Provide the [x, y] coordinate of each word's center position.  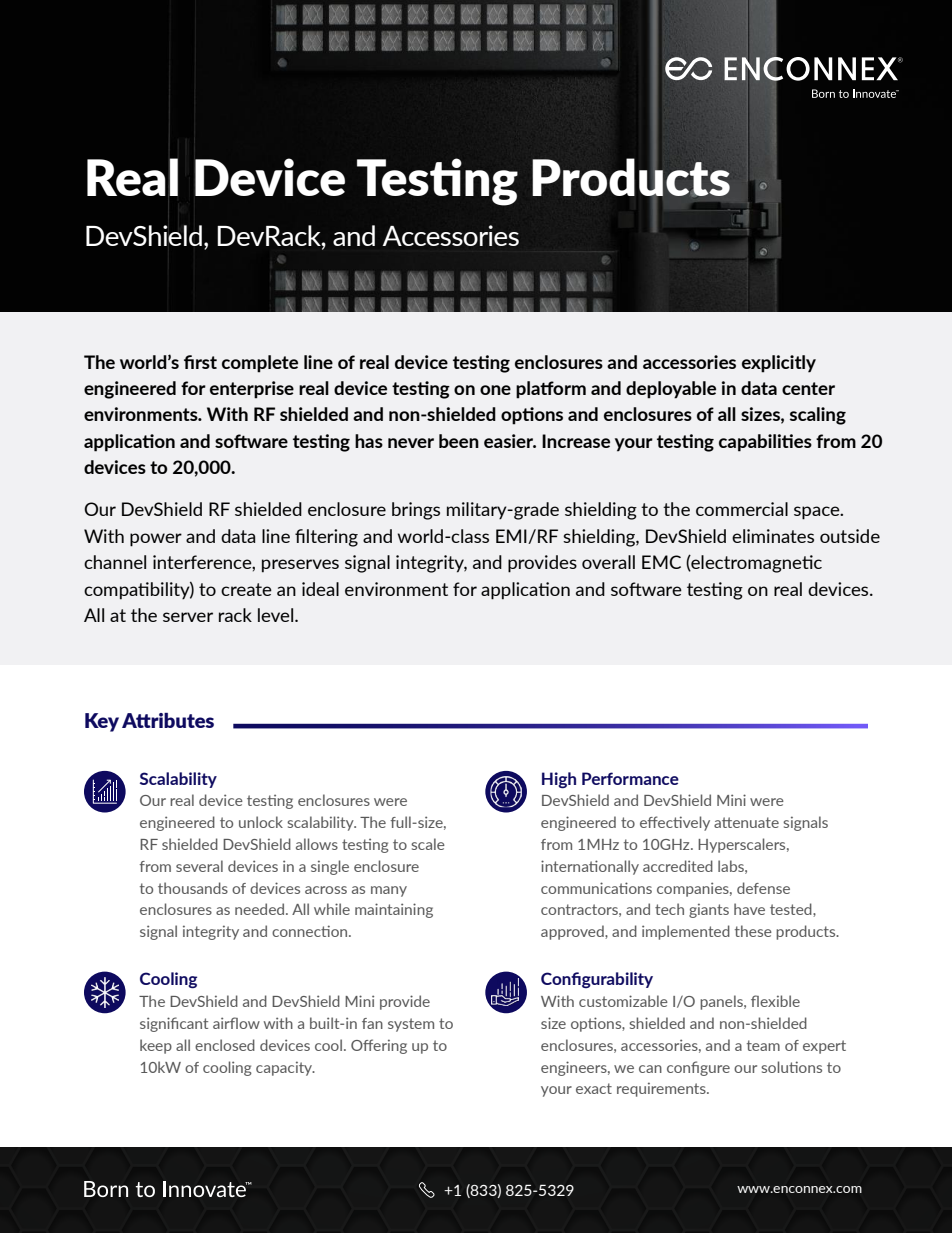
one [495, 390]
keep [156, 1046]
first [200, 362]
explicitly [779, 364]
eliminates [773, 536]
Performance [630, 778]
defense [763, 888]
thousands [193, 888]
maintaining [394, 910]
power [156, 540]
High [559, 780]
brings [416, 511]
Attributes [168, 720]
